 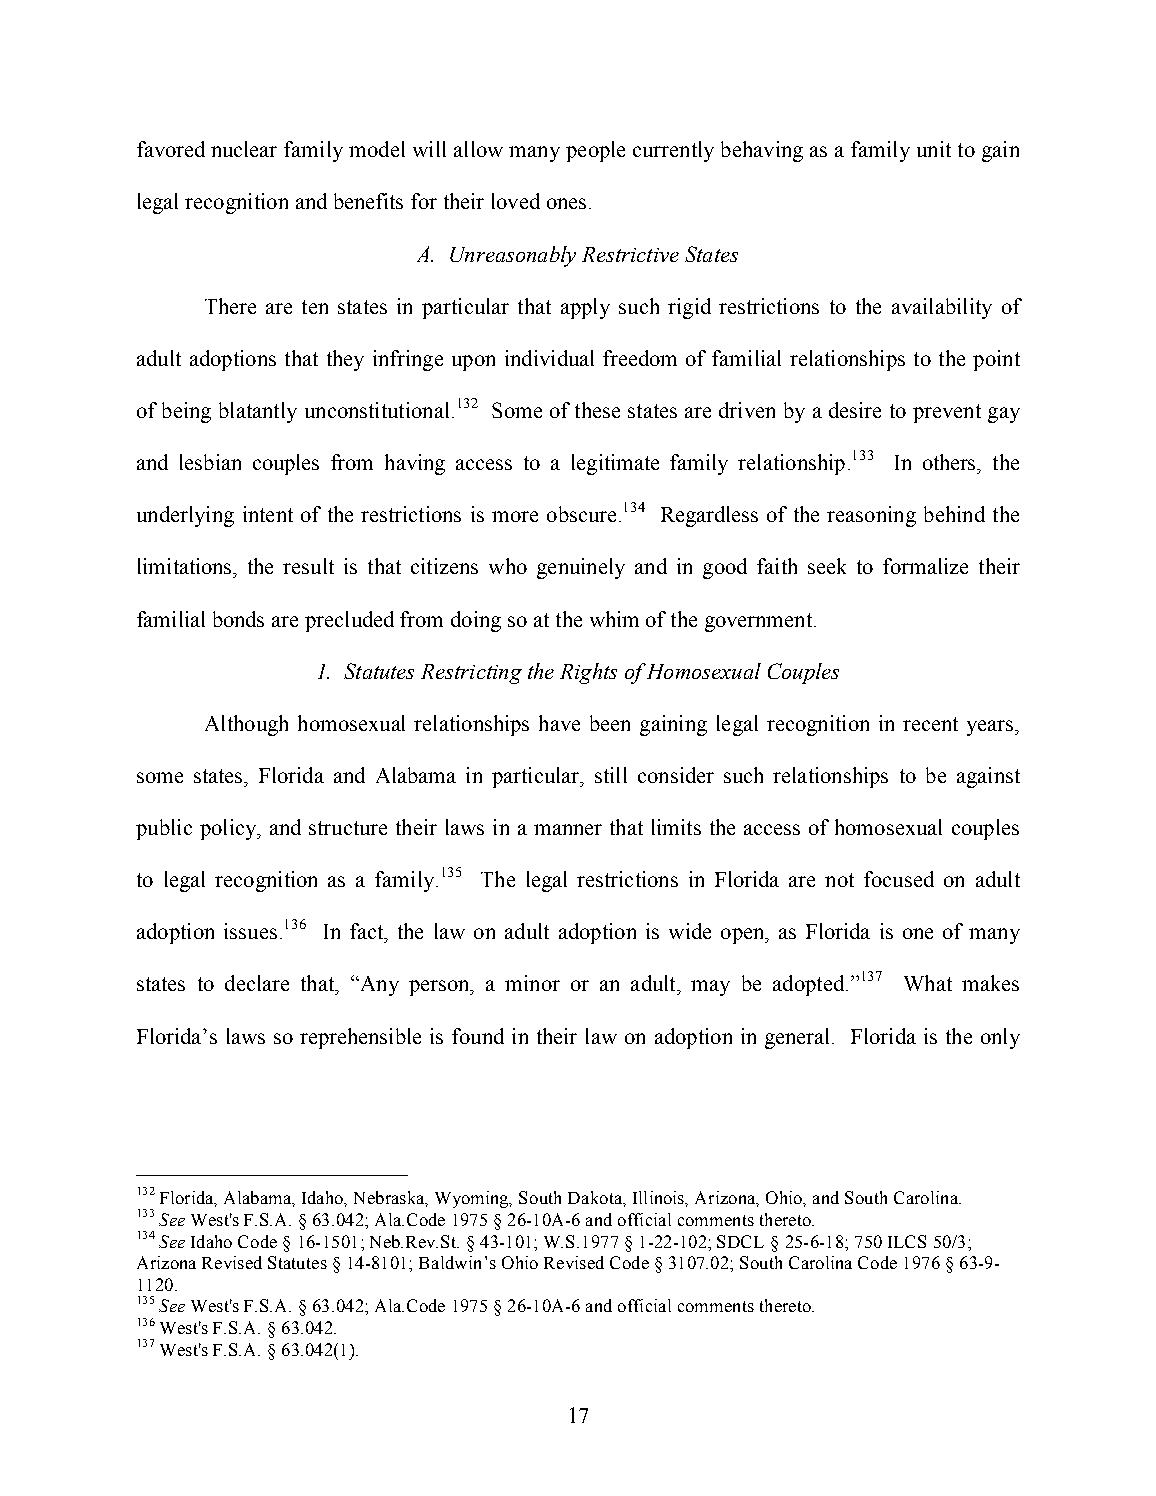 What do you see at coordinates (934, 149) in the image?
I see `unit` at bounding box center [934, 149].
